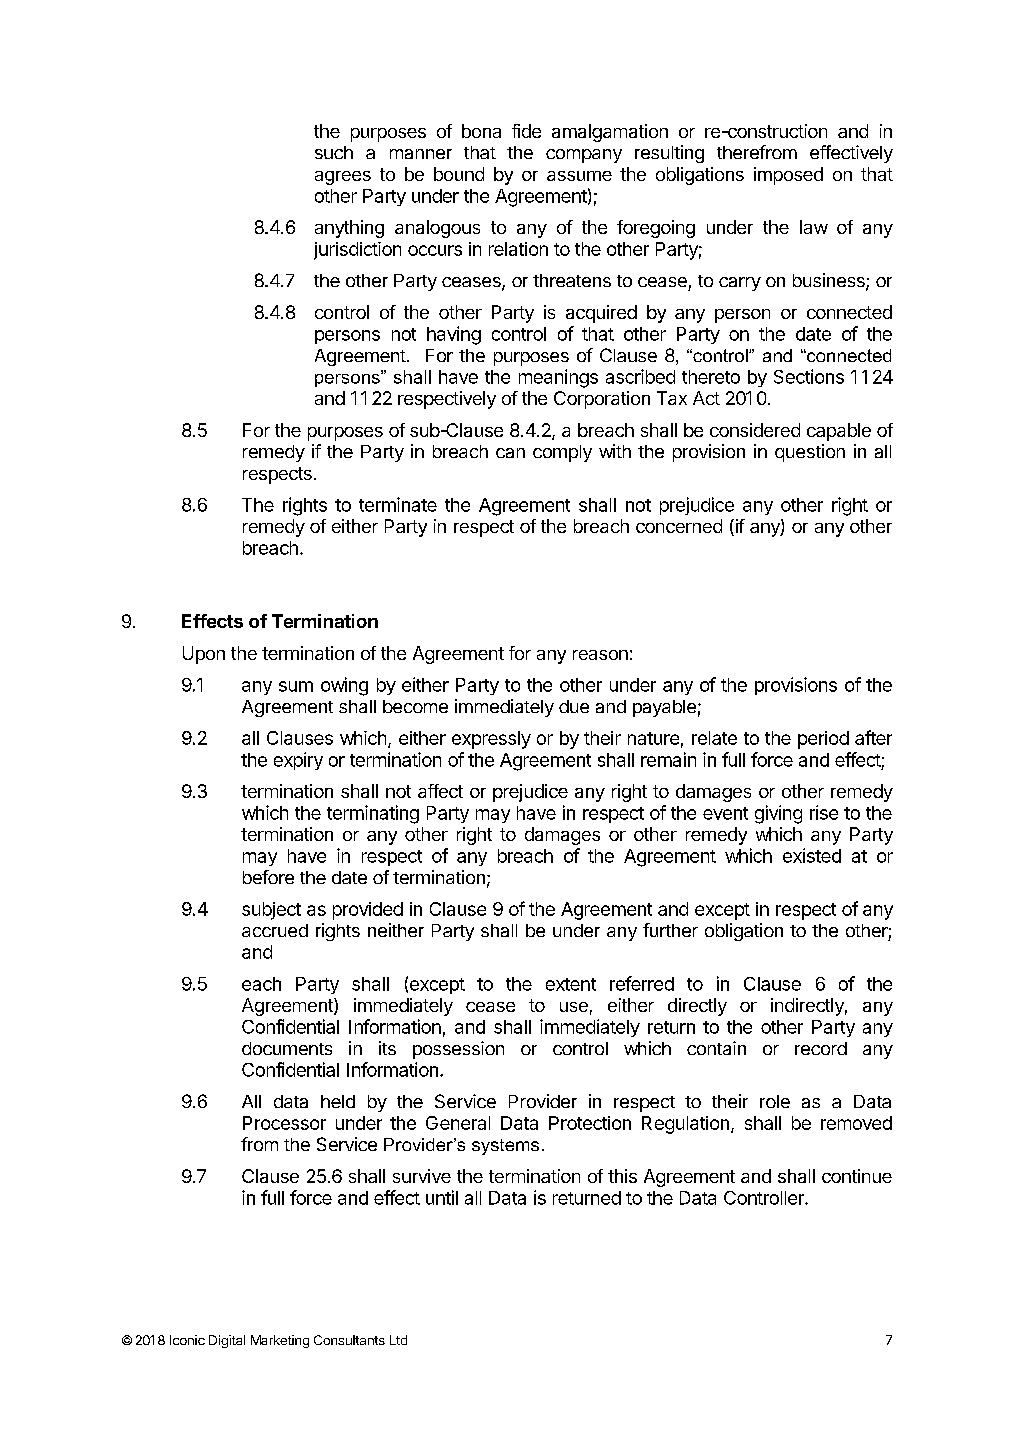 The height and width of the screenshot is (1431, 1013). I want to click on Marketing, so click(280, 1341).
